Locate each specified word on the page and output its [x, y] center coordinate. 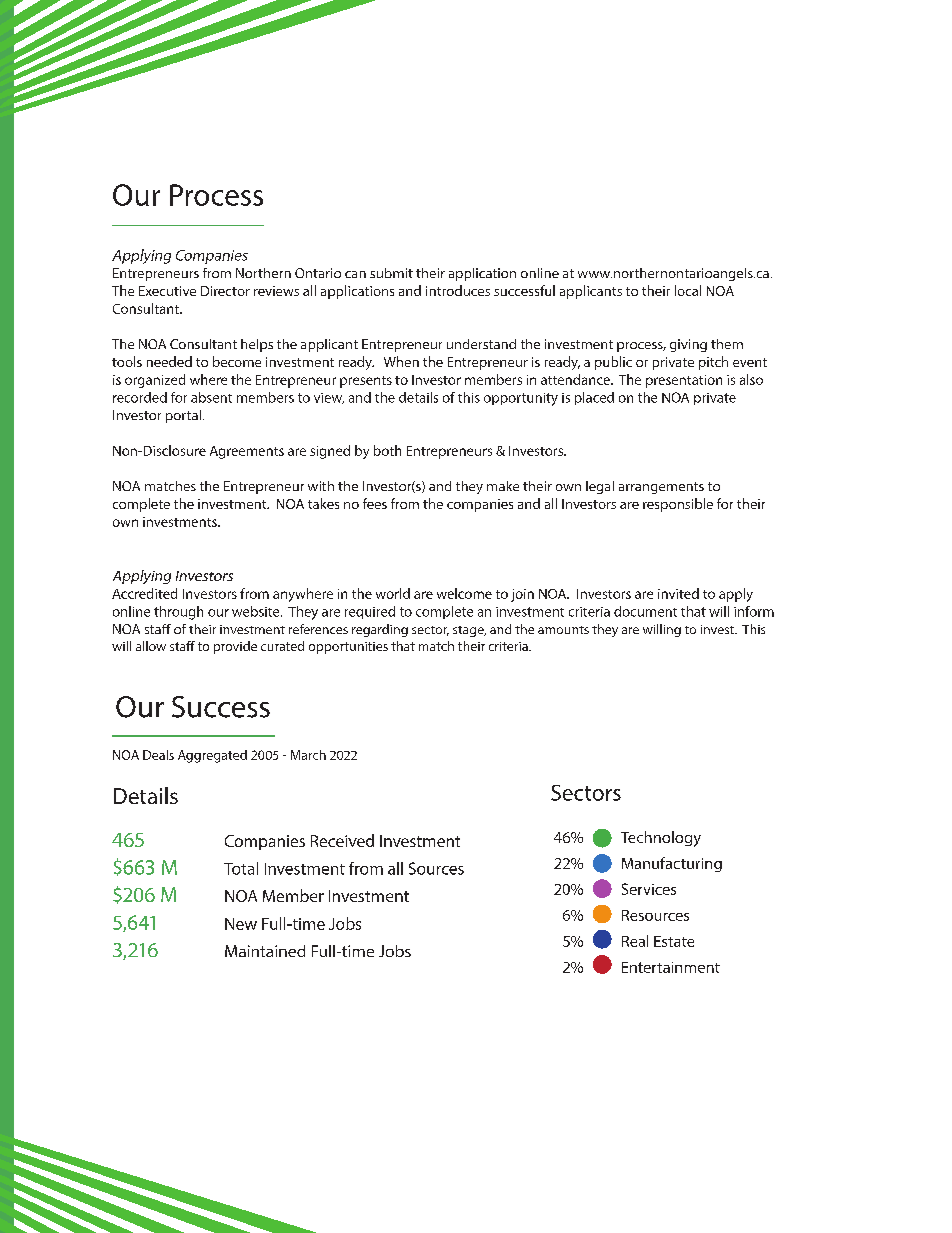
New [241, 924]
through [178, 613]
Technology [661, 839]
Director [225, 291]
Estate [674, 941]
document [645, 611]
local [688, 290]
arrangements [661, 488]
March [308, 755]
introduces [458, 290]
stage [469, 631]
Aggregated [212, 756]
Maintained [265, 951]
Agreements [247, 452]
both [387, 450]
